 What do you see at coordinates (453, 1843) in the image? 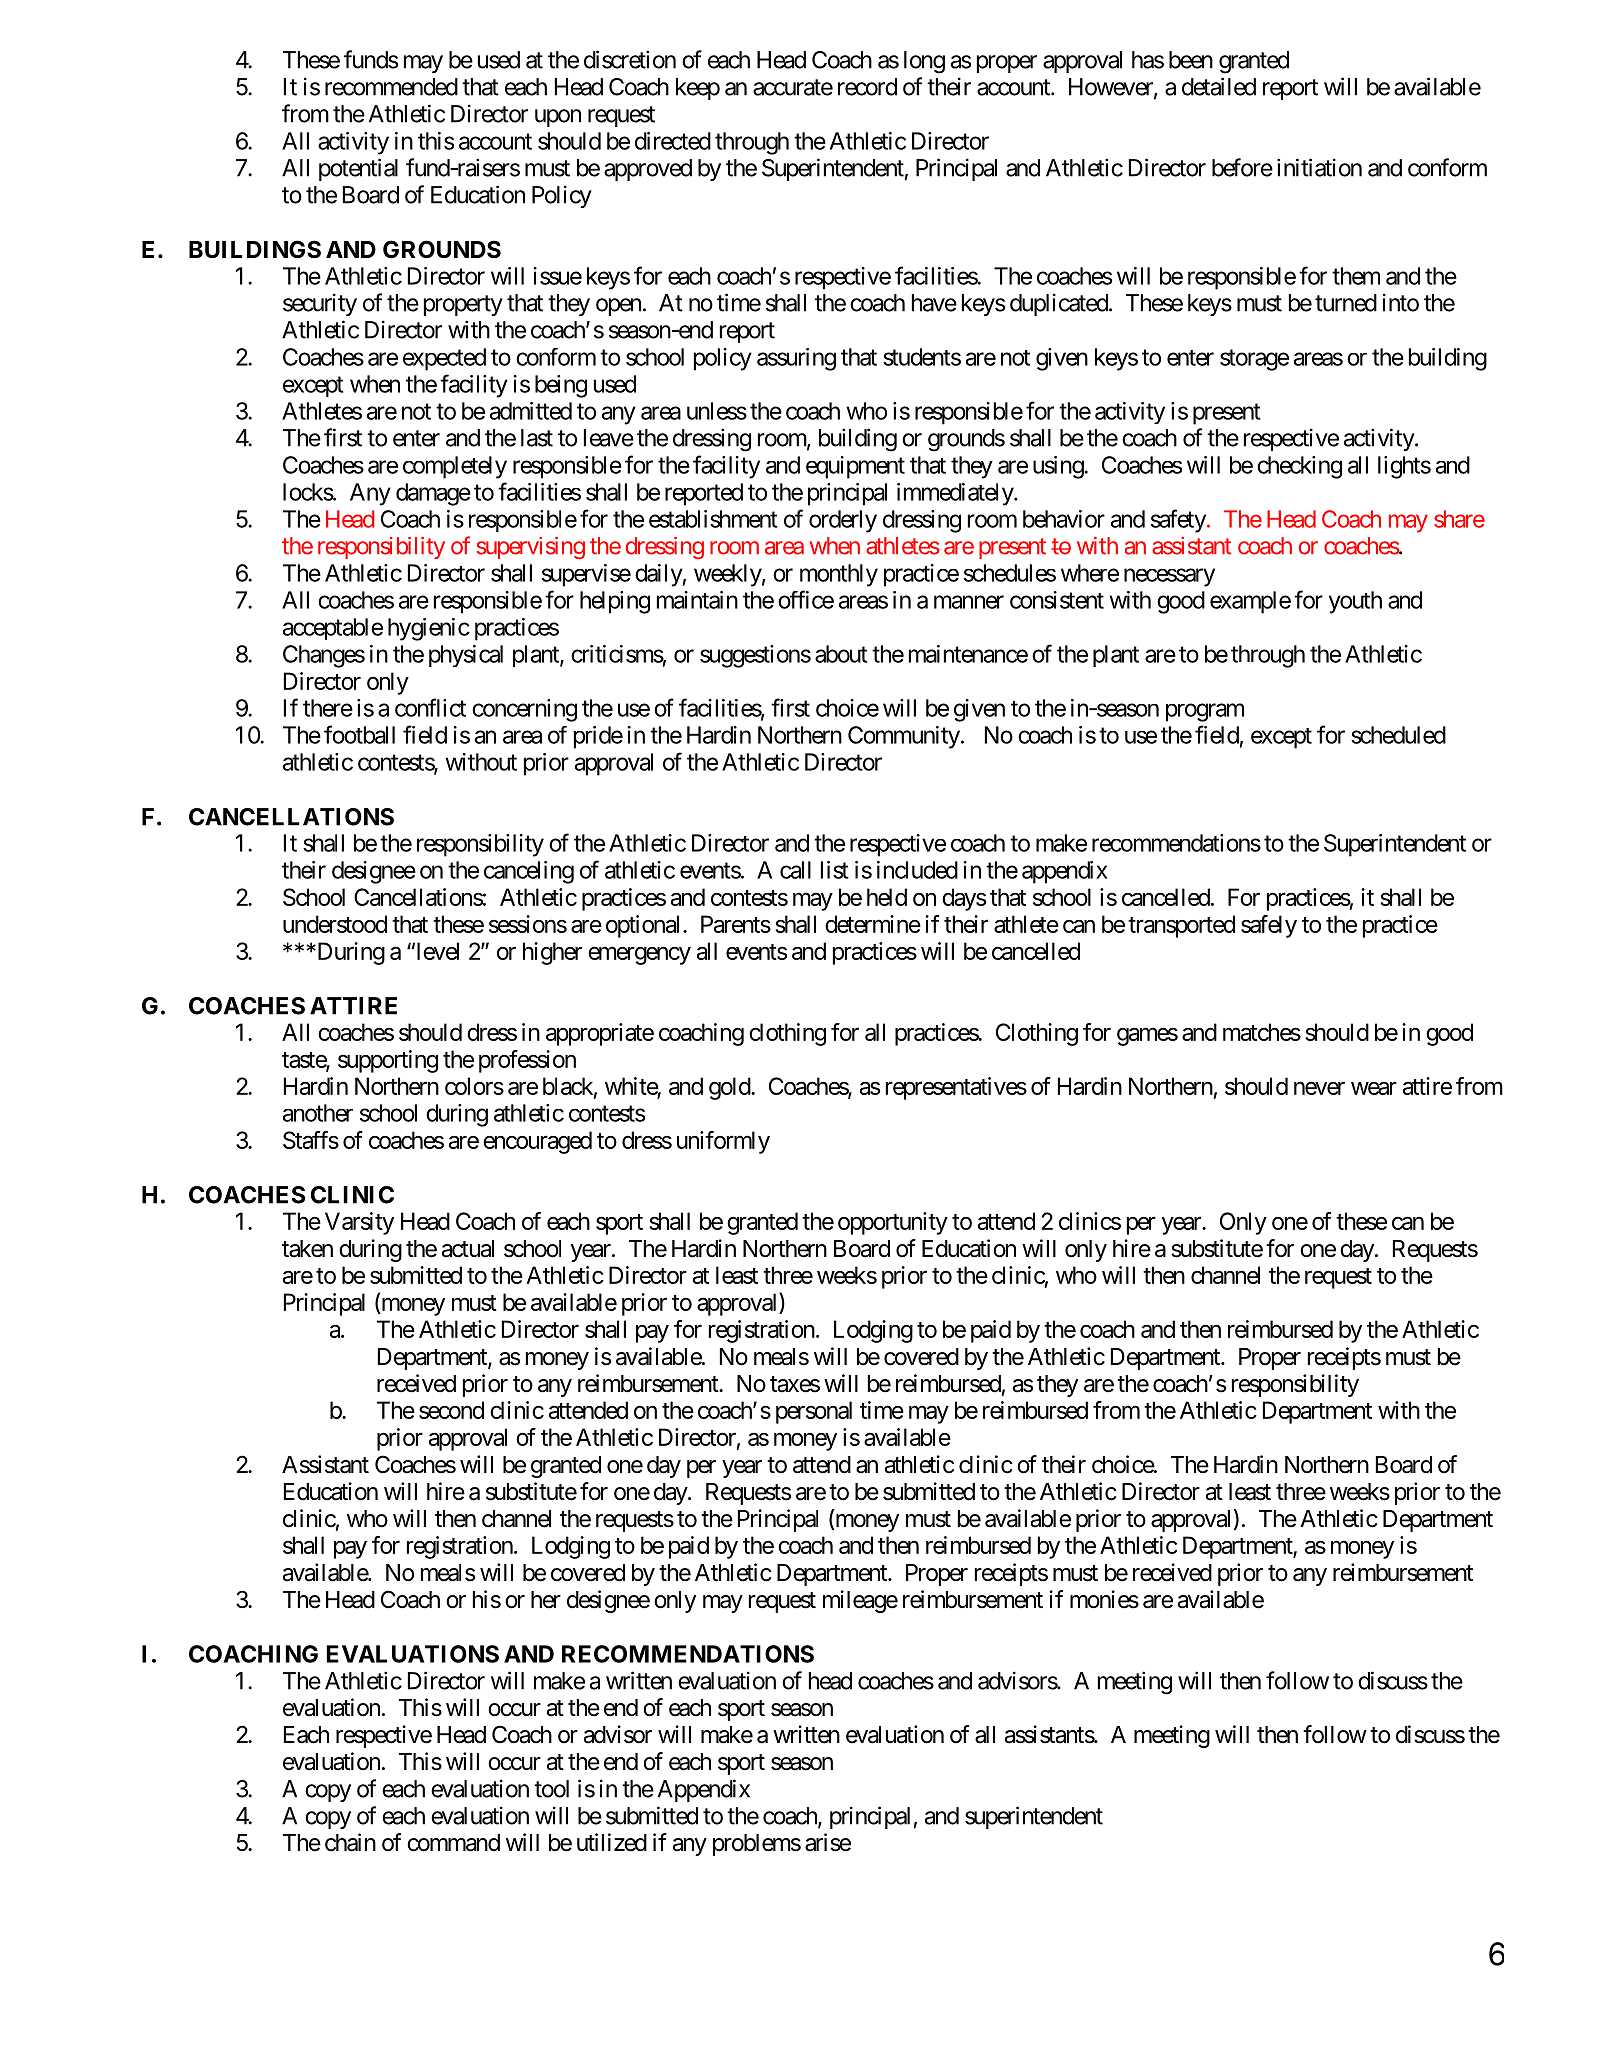
I see `command` at bounding box center [453, 1843].
